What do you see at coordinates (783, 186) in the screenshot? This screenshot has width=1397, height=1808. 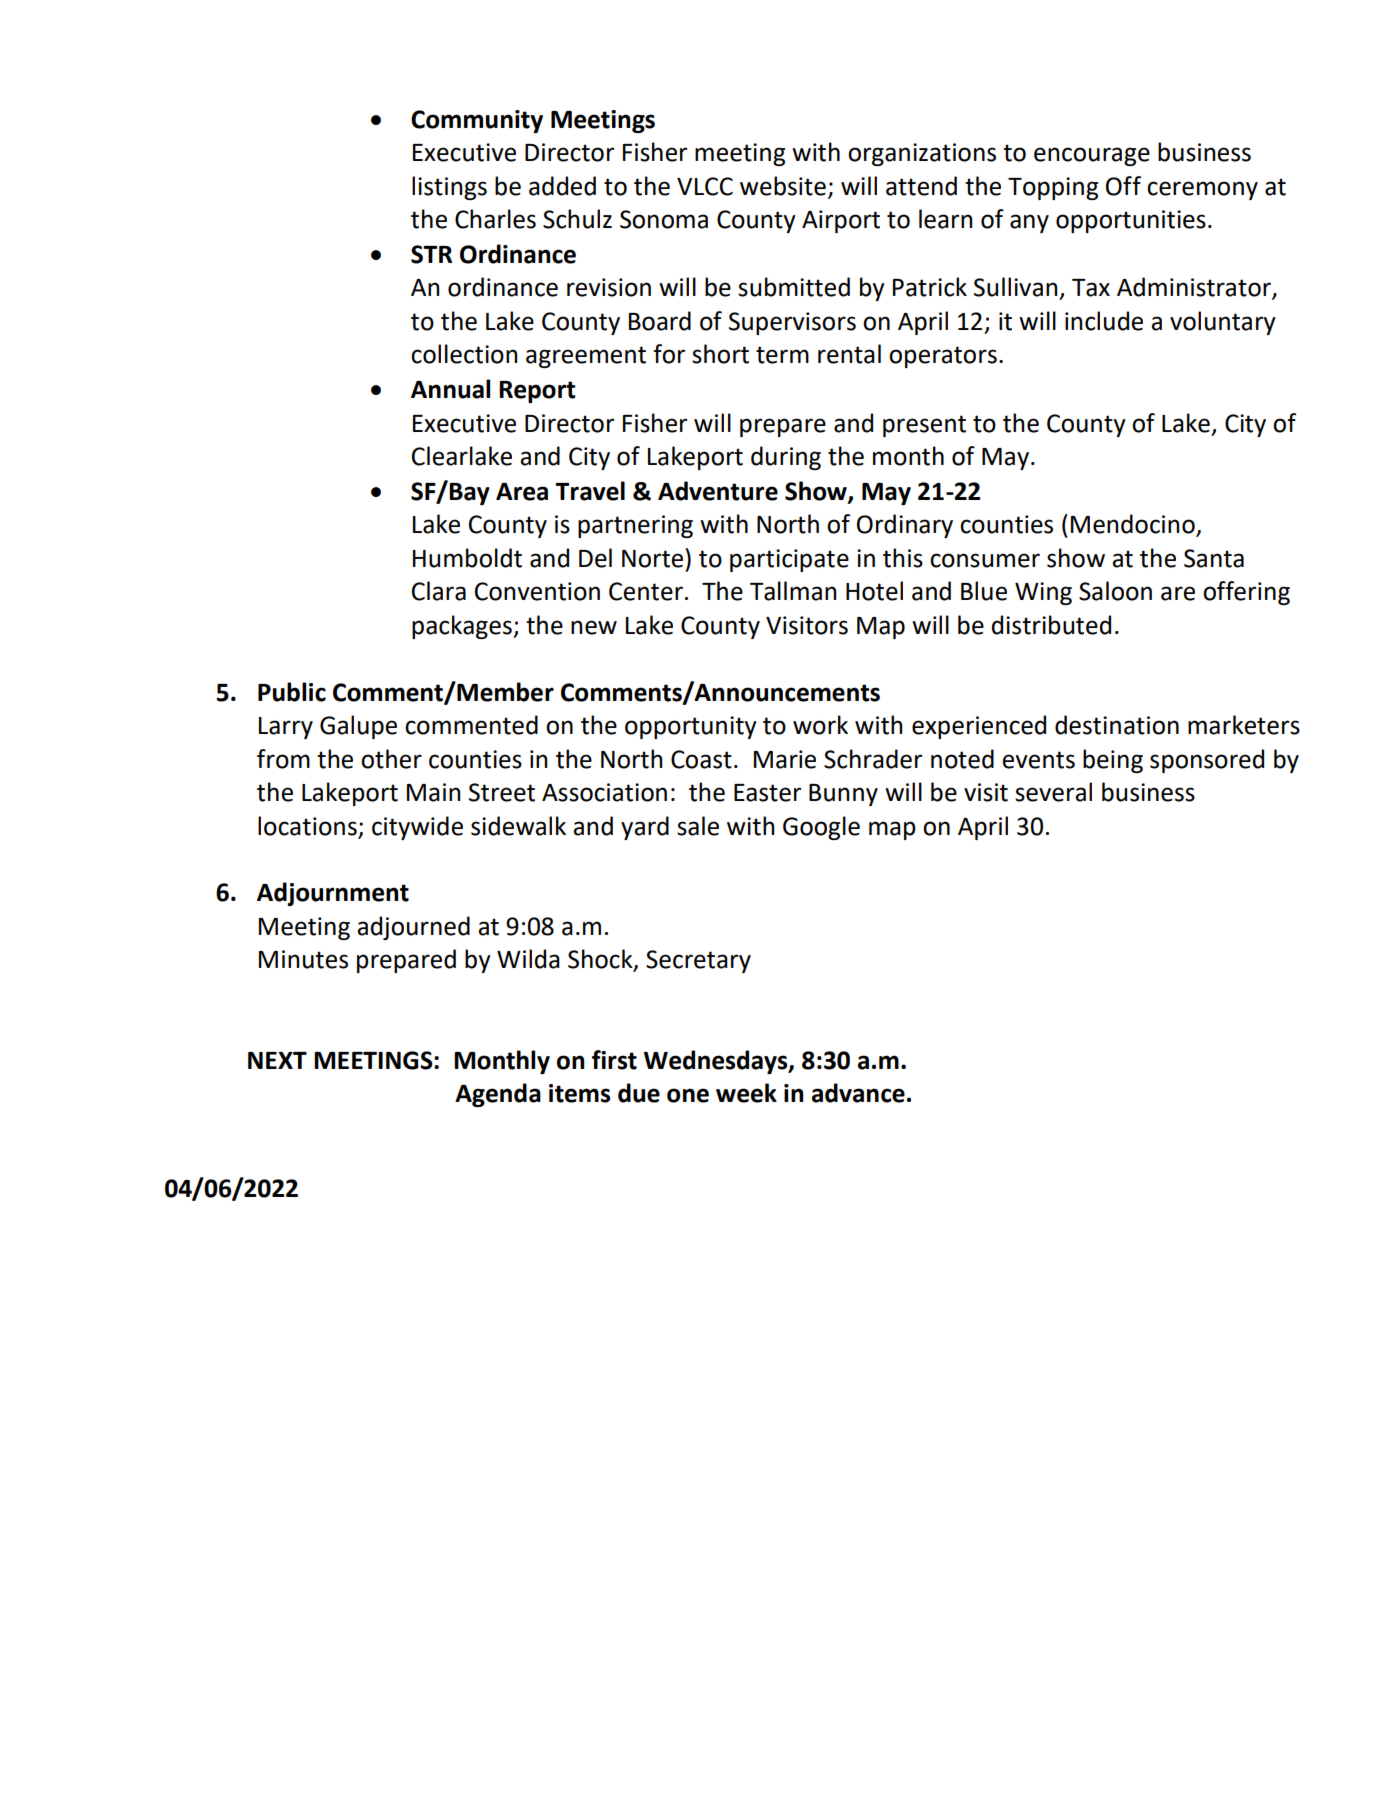 I see `website` at bounding box center [783, 186].
